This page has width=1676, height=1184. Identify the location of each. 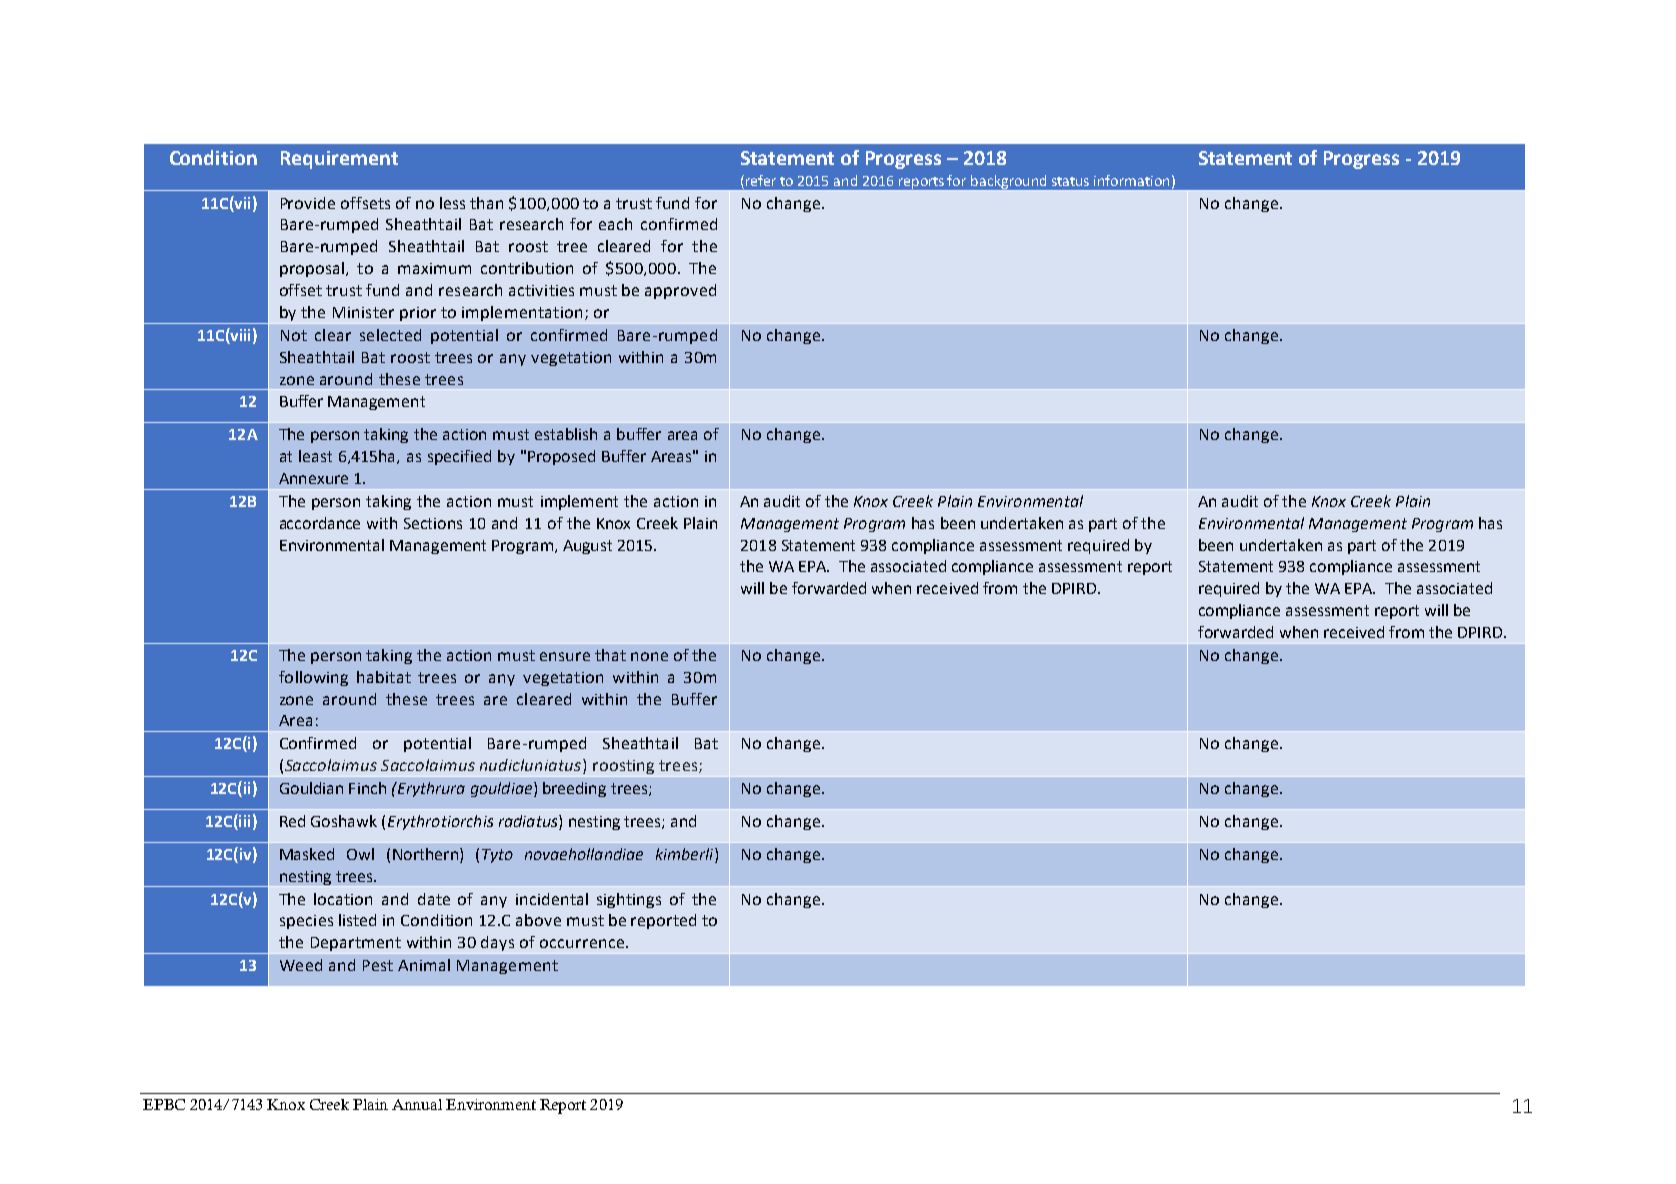
(615, 224).
